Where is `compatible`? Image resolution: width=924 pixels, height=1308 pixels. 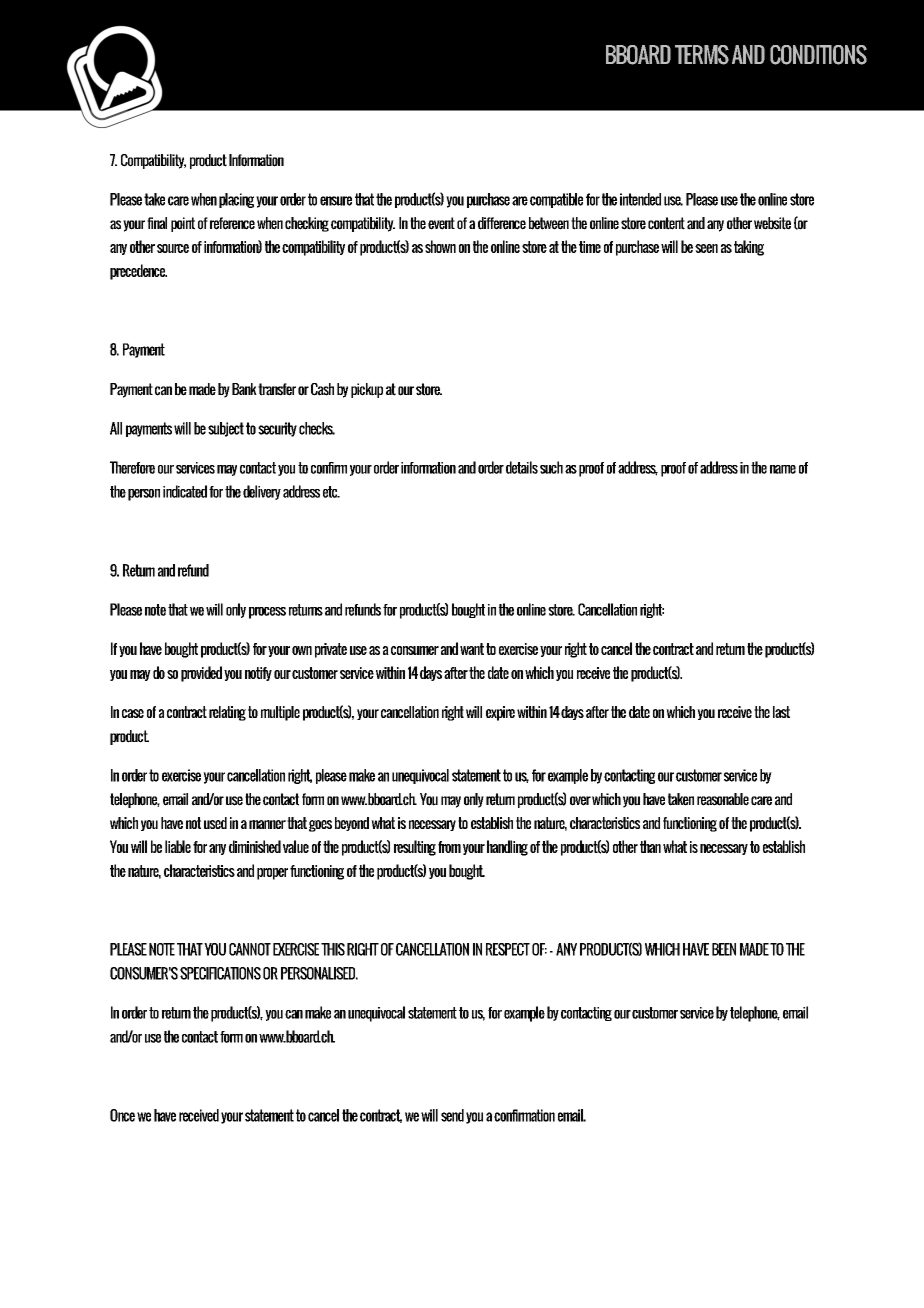
compatible is located at coordinates (556, 200).
